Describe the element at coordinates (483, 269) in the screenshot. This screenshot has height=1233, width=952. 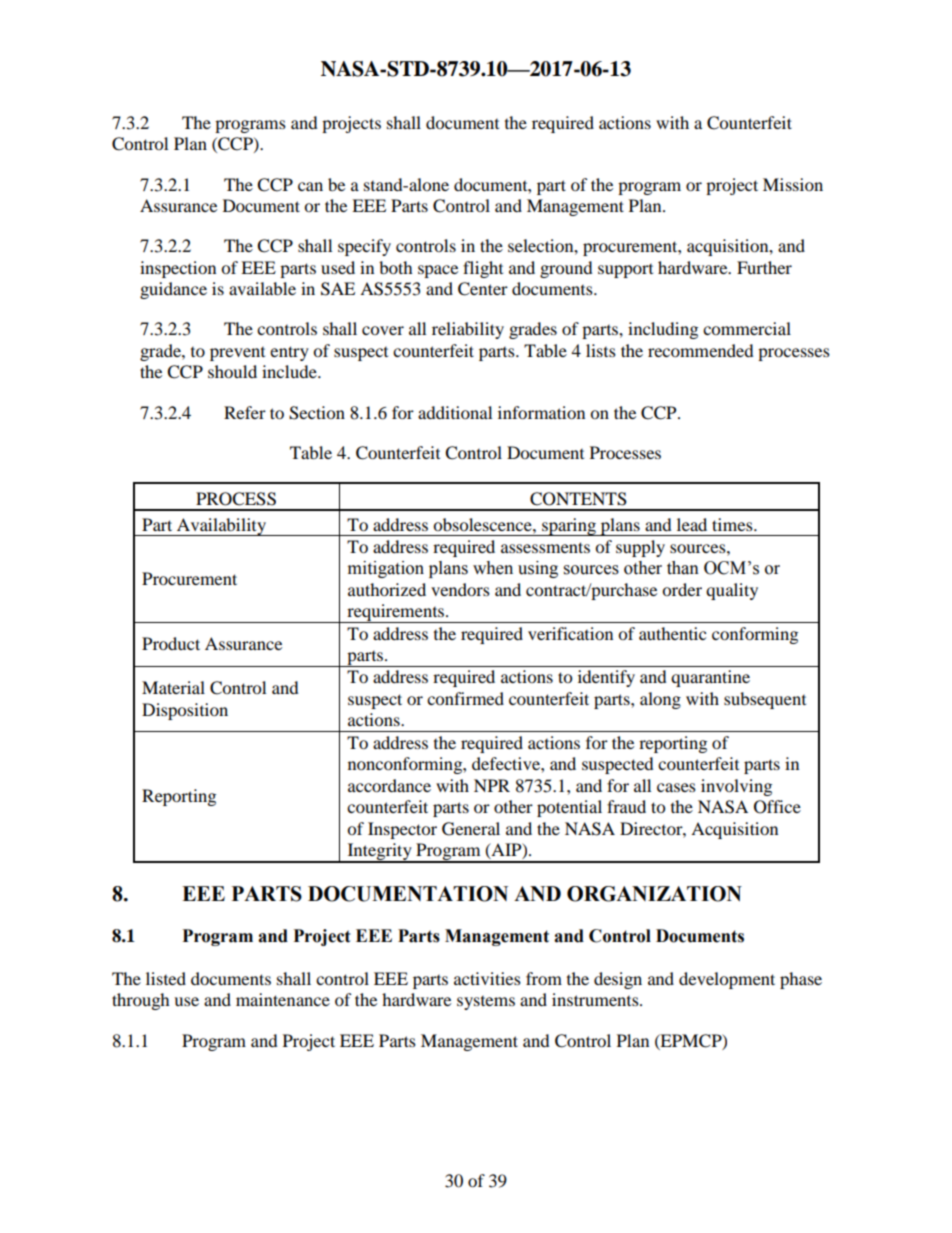
I see `flight` at that location.
